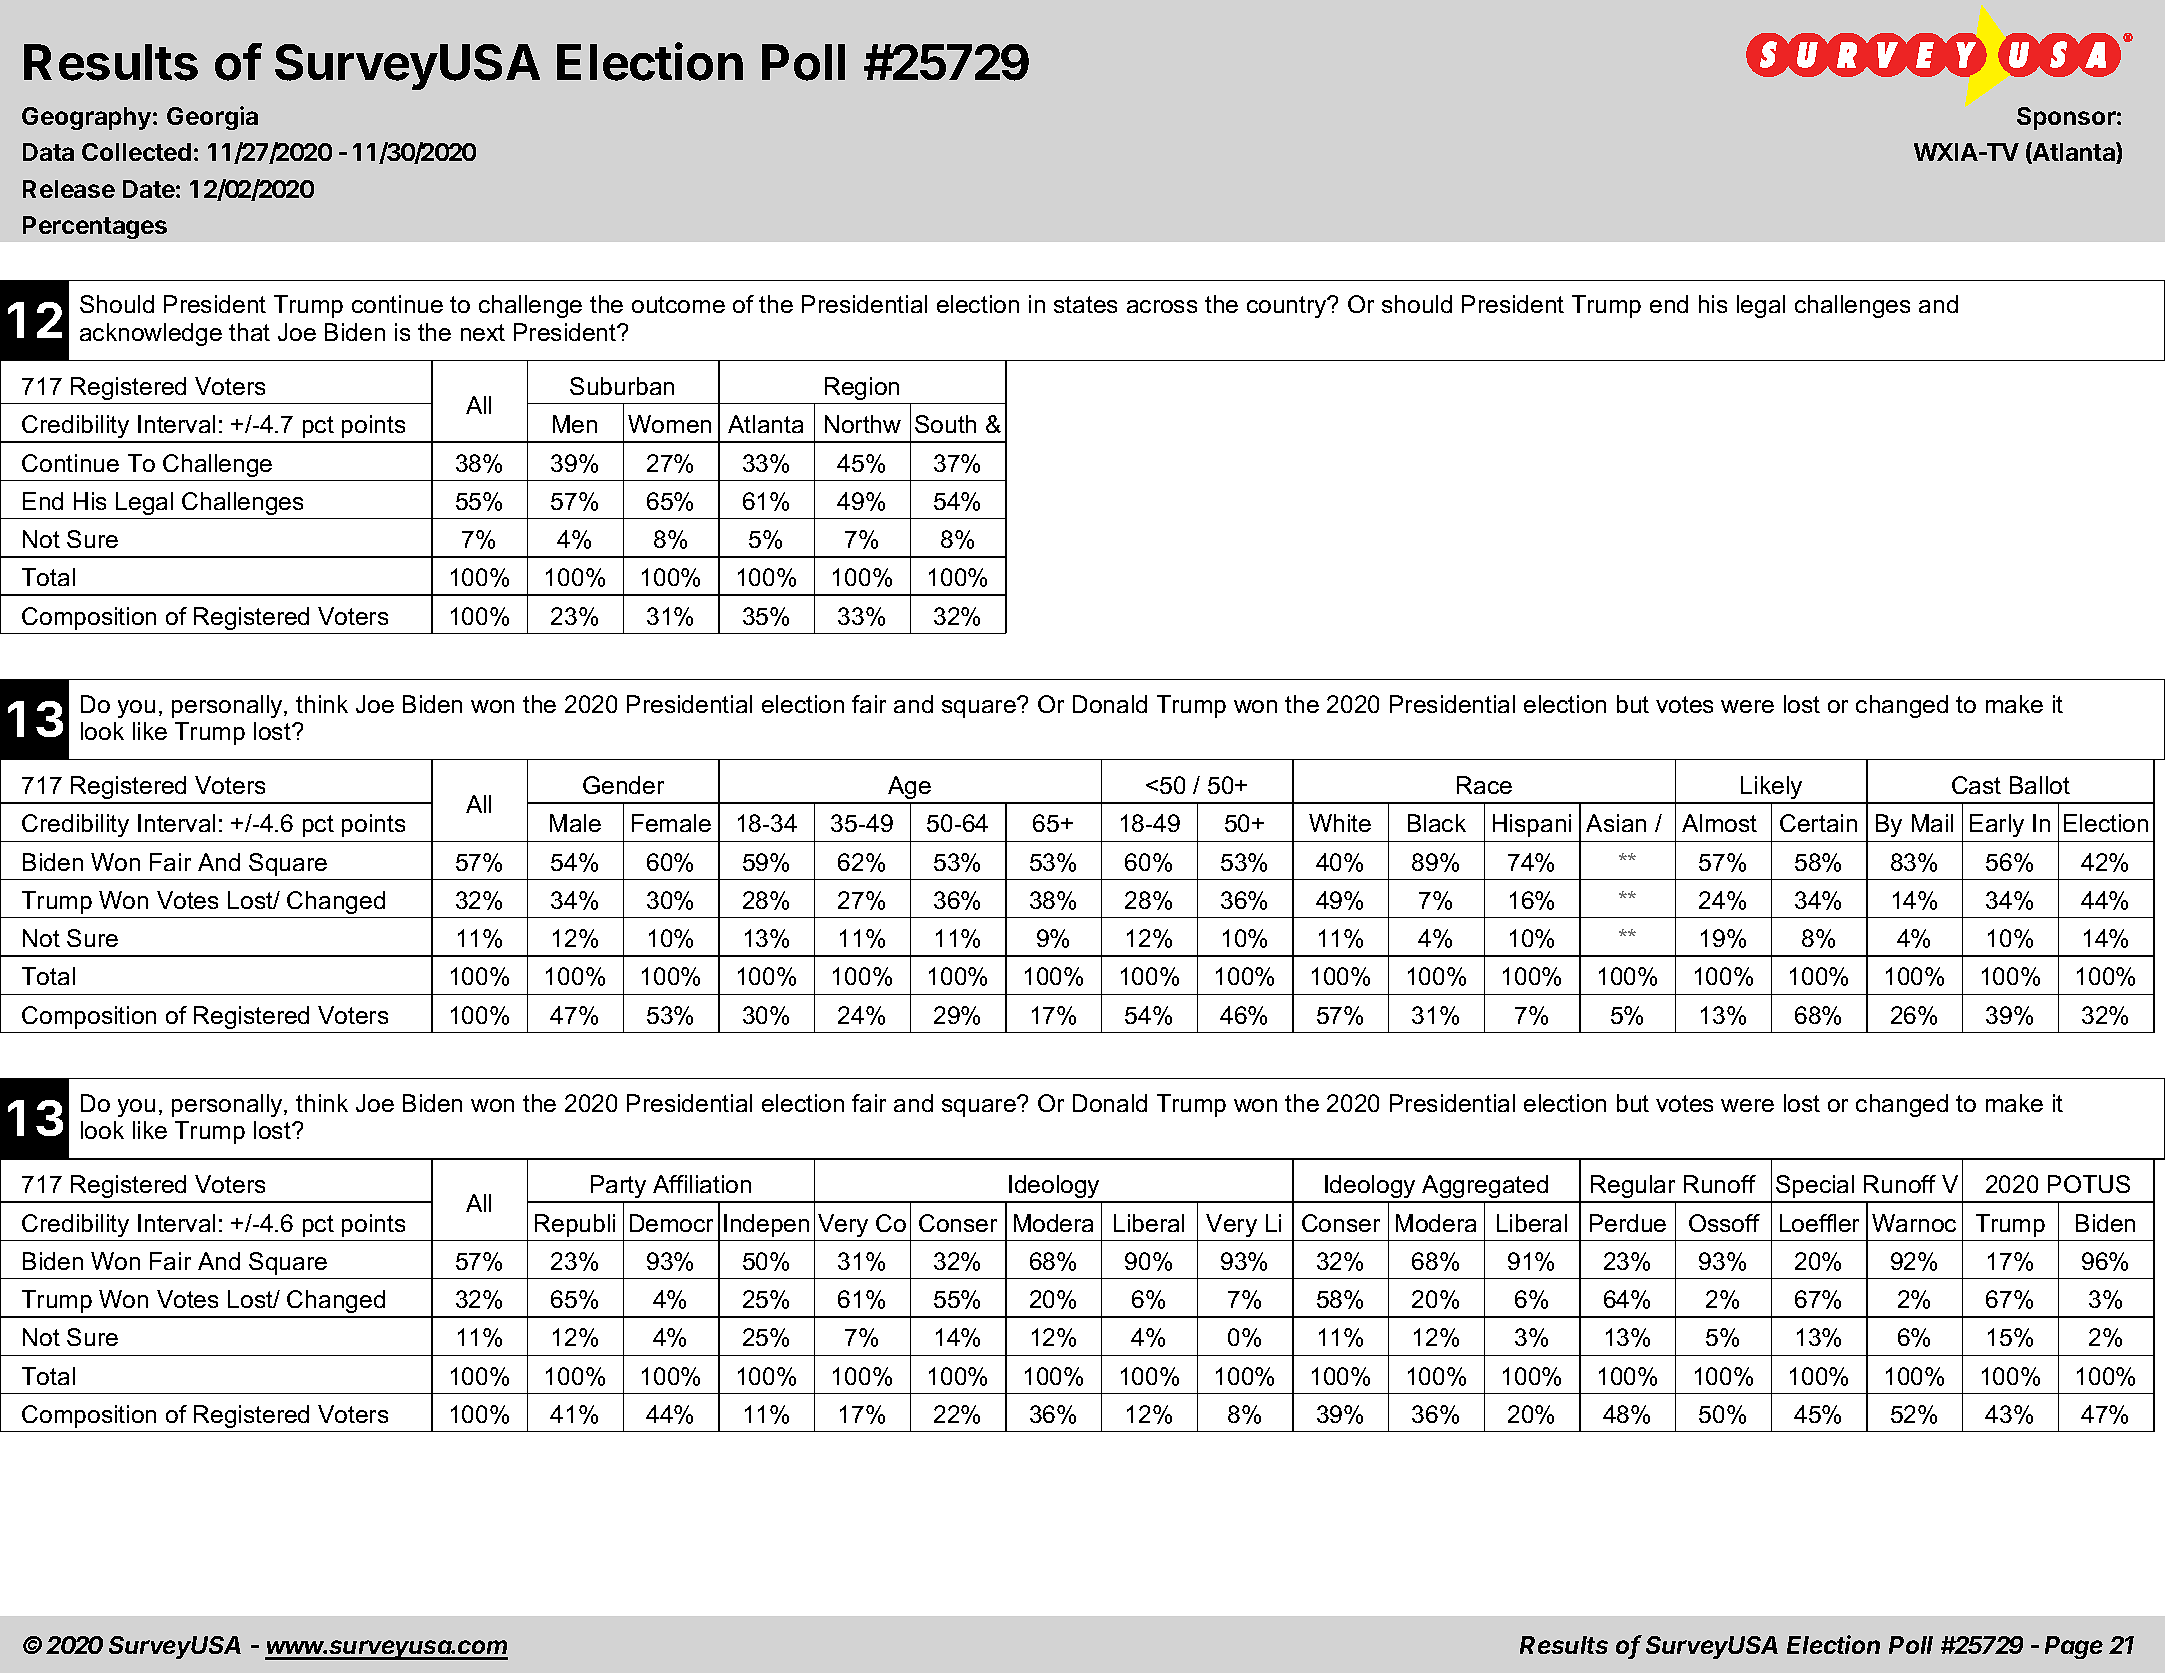 The width and height of the screenshot is (2165, 1673). Describe the element at coordinates (212, 118) in the screenshot. I see `Georgia` at that location.
